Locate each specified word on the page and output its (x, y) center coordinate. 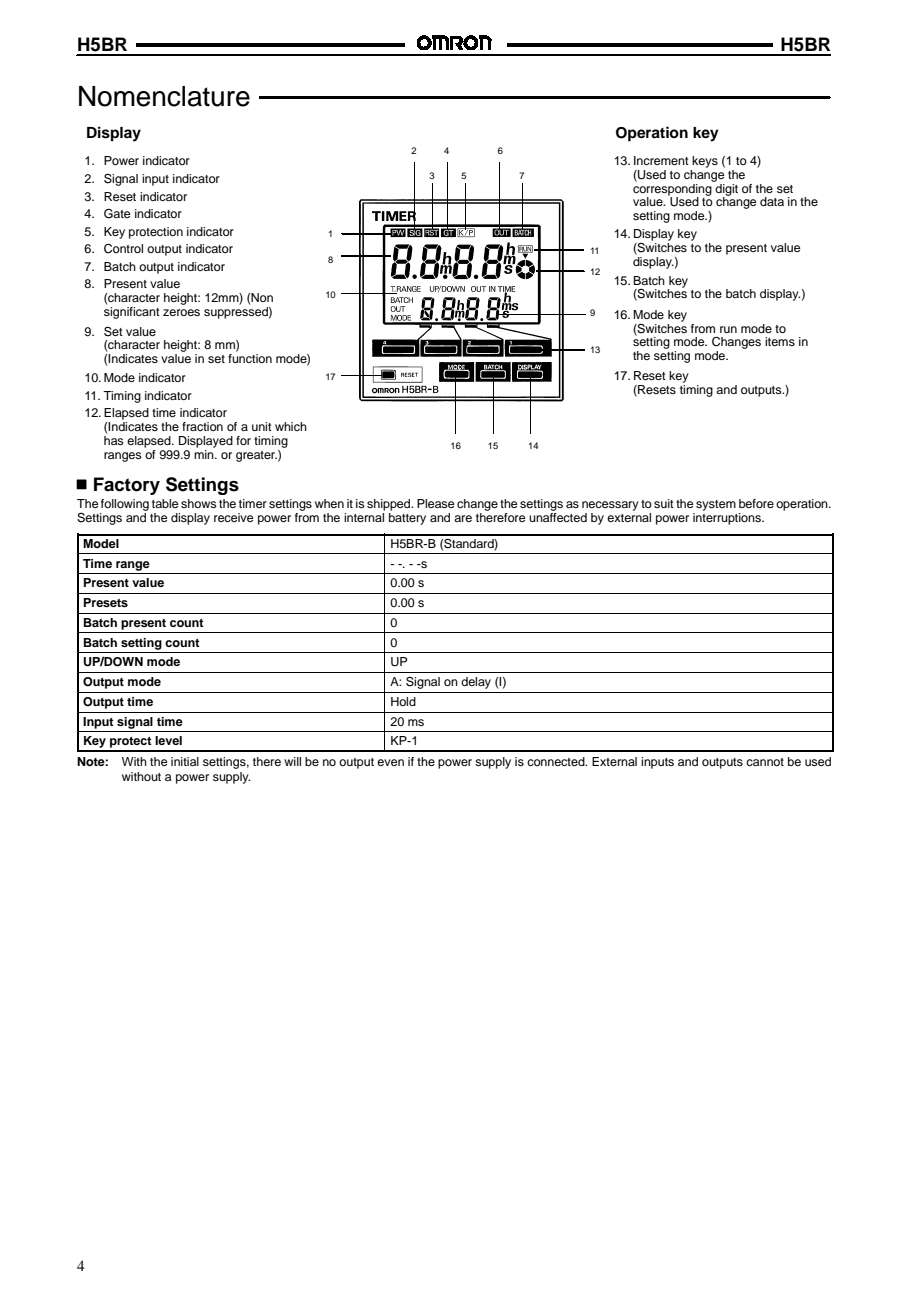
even (390, 762)
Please (435, 503)
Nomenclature (164, 96)
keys (705, 162)
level (168, 740)
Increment (661, 160)
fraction (202, 426)
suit (664, 503)
